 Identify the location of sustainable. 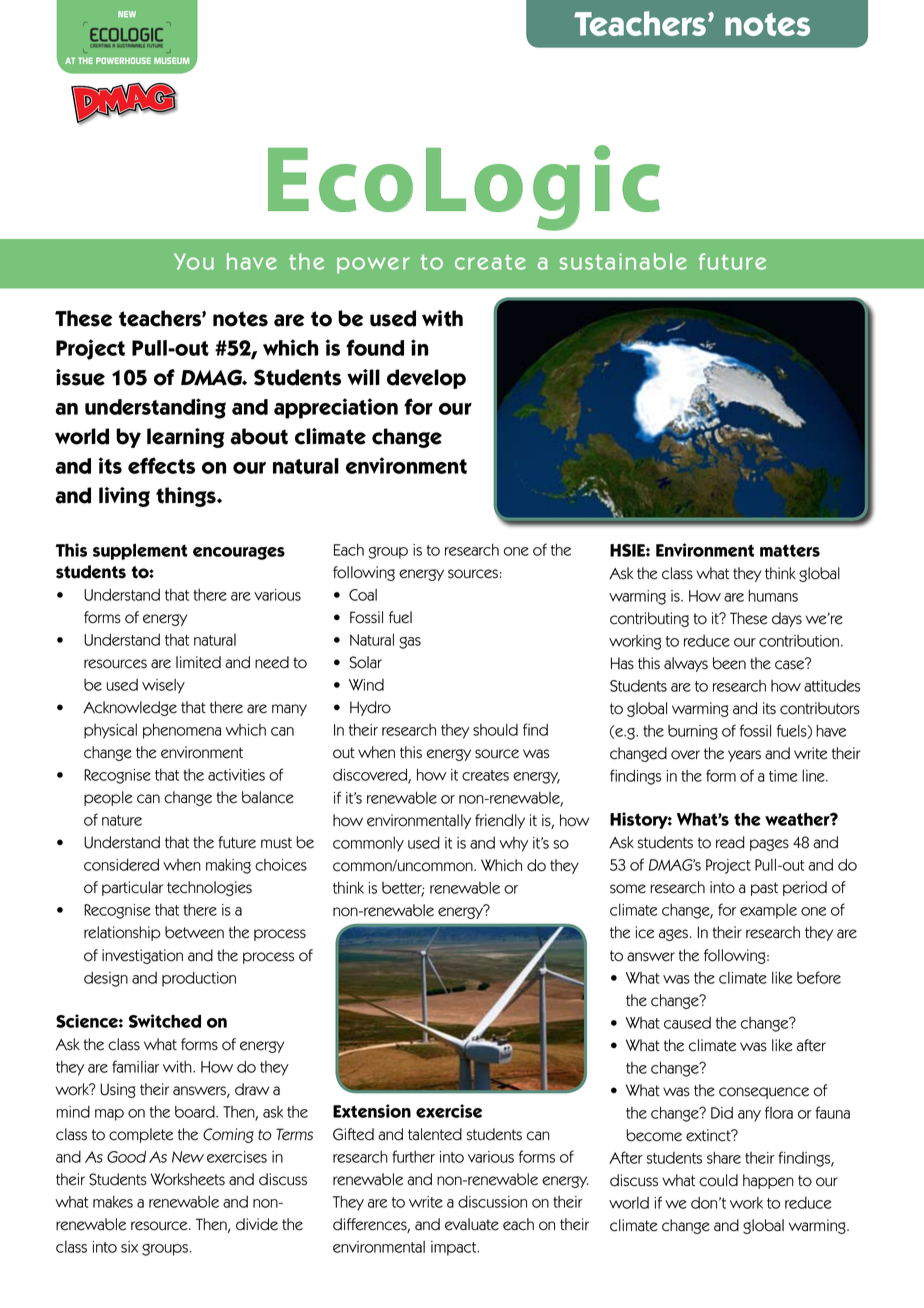
(623, 261).
